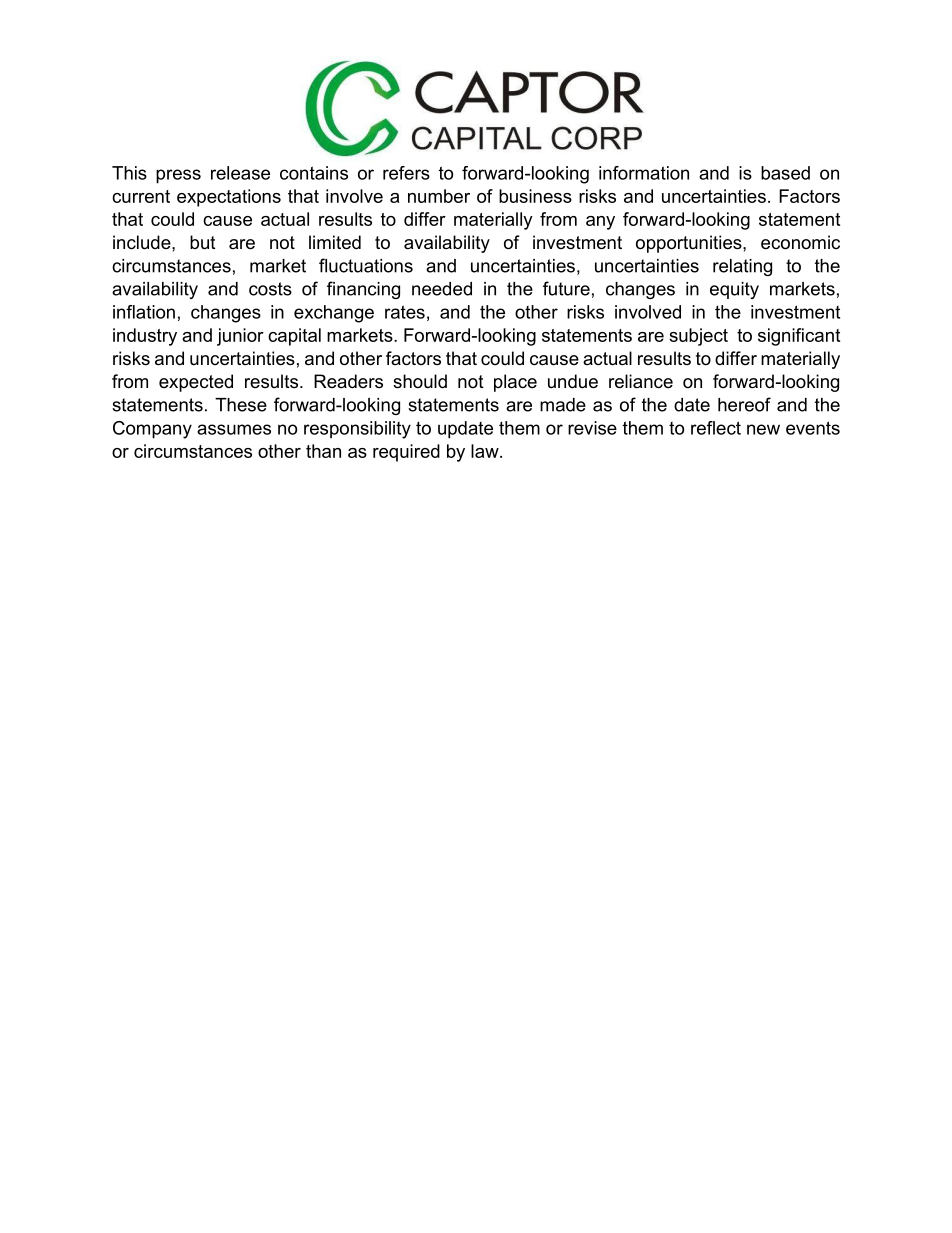 The image size is (952, 1233). I want to click on based, so click(785, 173).
